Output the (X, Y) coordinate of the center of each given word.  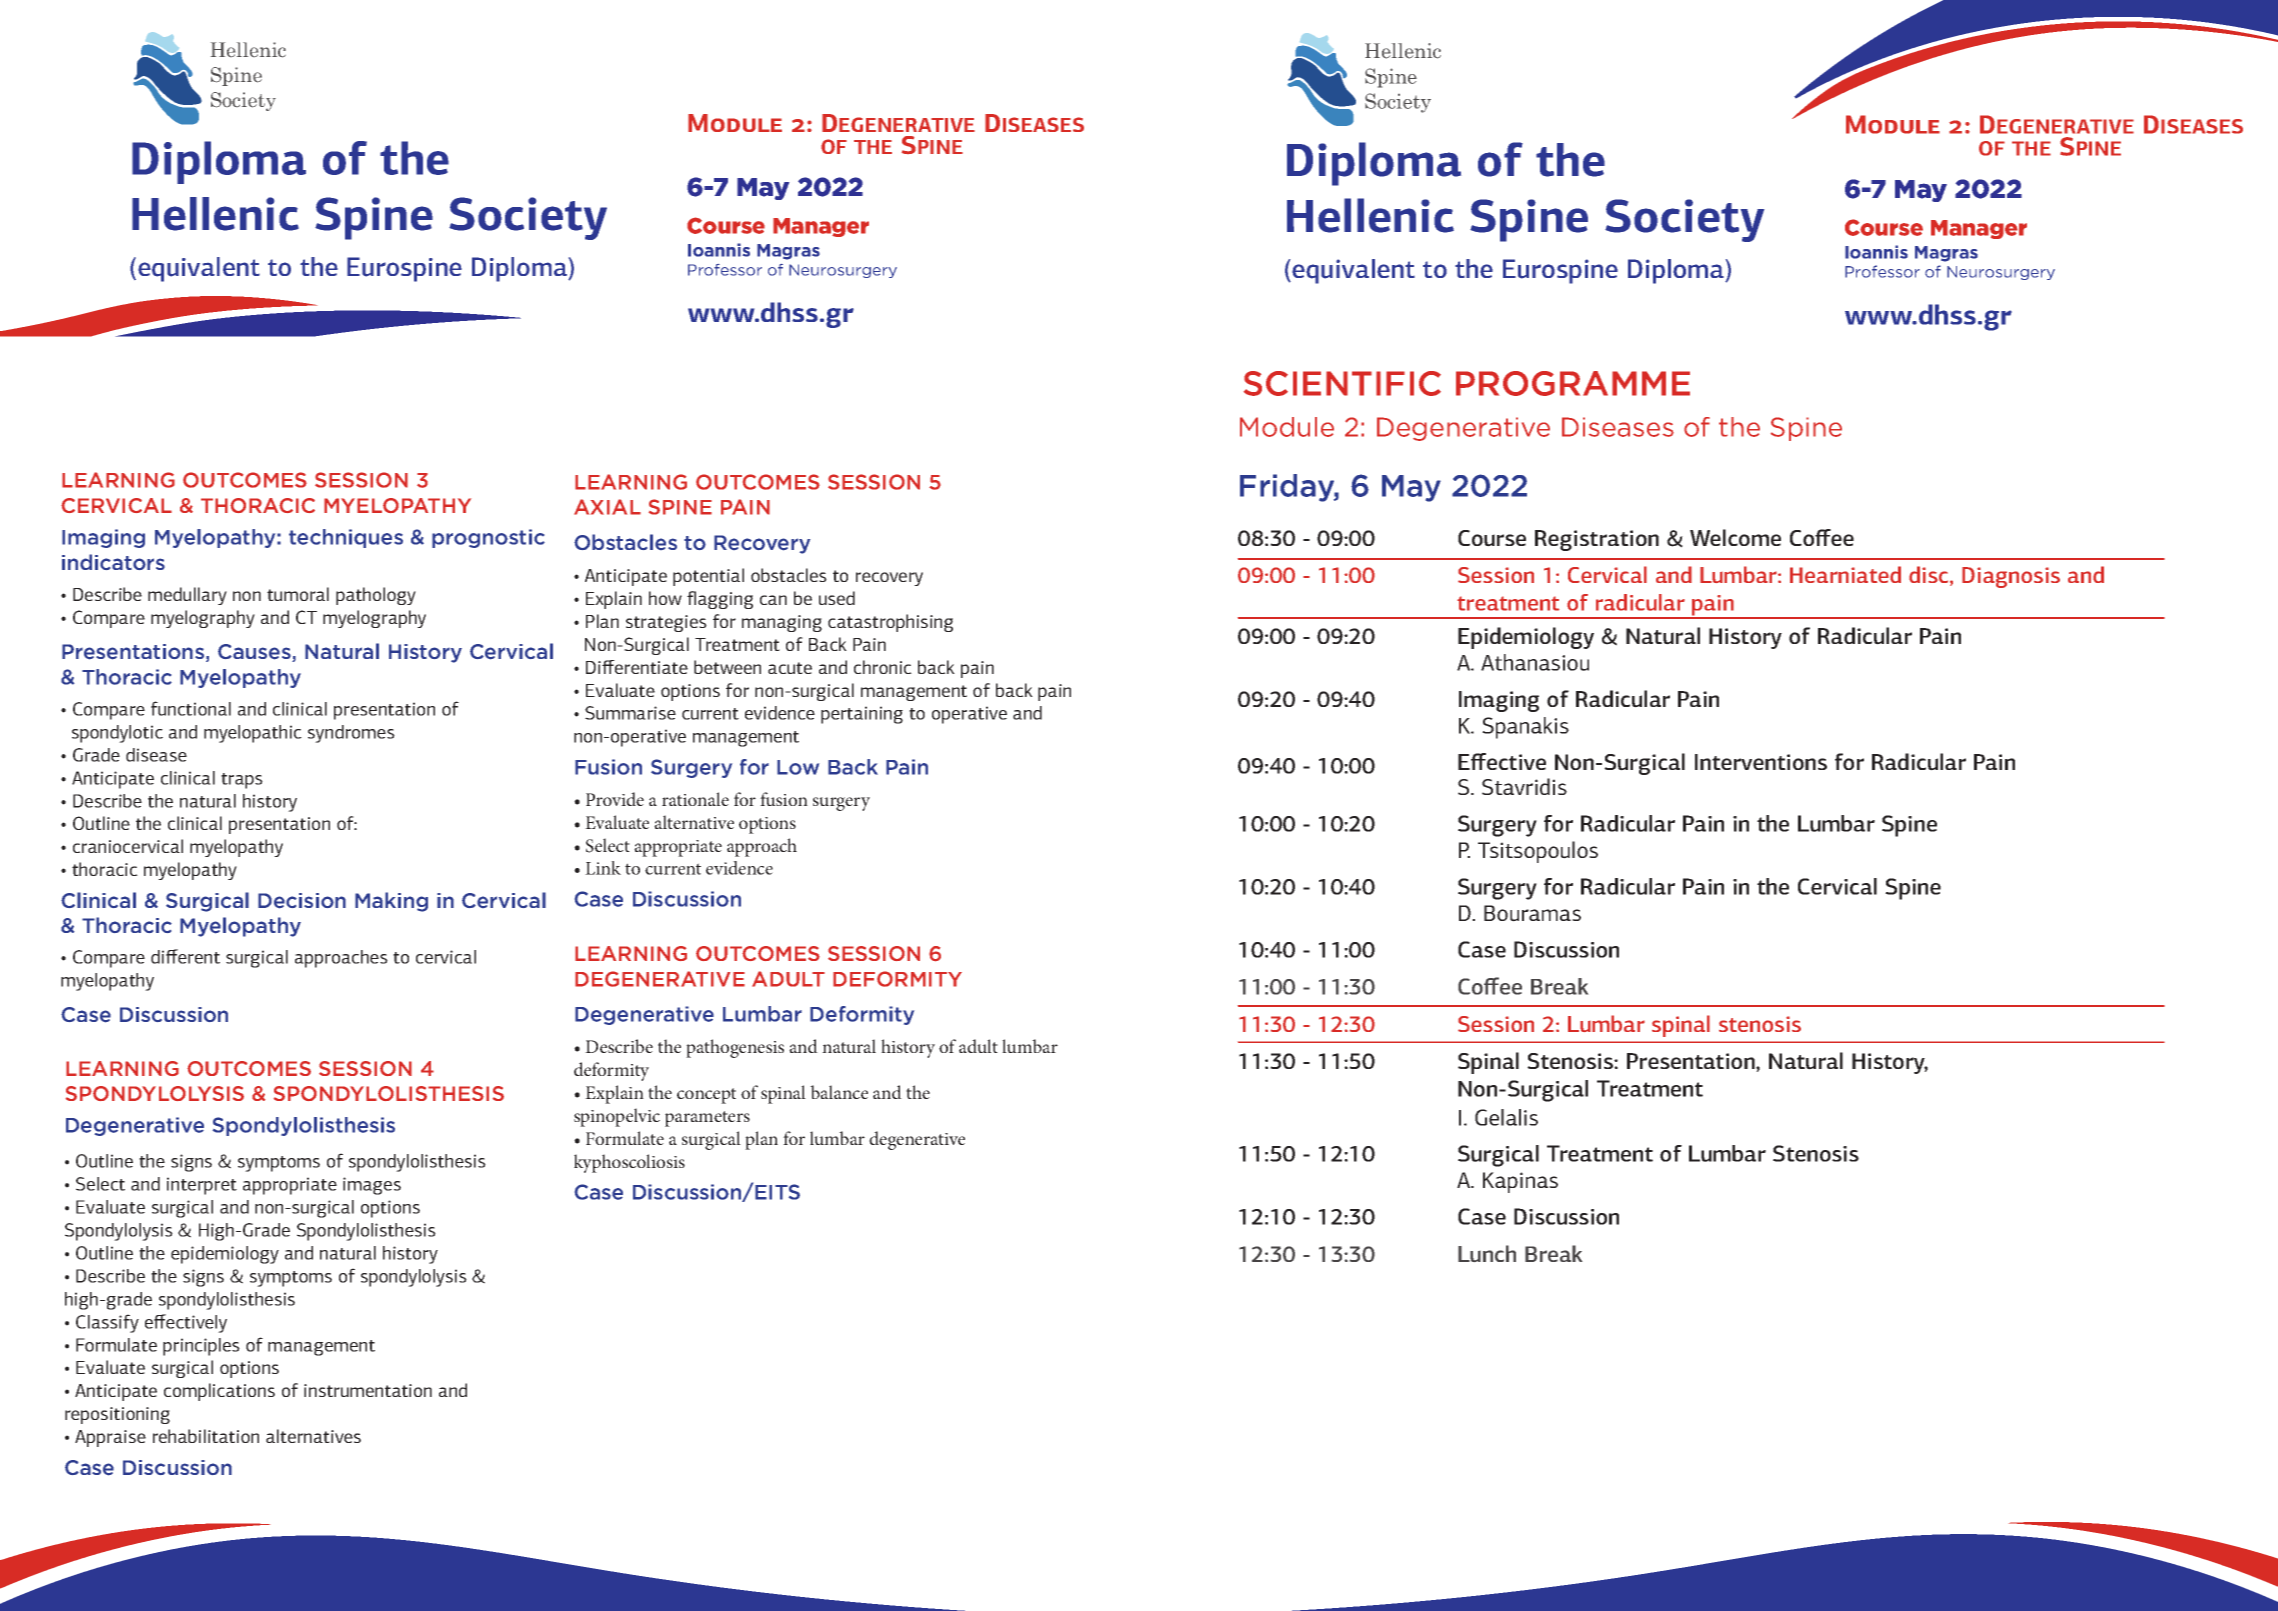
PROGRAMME (1573, 383)
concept (706, 1096)
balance (839, 1092)
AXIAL (607, 507)
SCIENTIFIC (1342, 383)
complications (219, 1392)
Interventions (1761, 762)
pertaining (862, 715)
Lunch (1487, 1253)
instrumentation (368, 1390)
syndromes (351, 734)
